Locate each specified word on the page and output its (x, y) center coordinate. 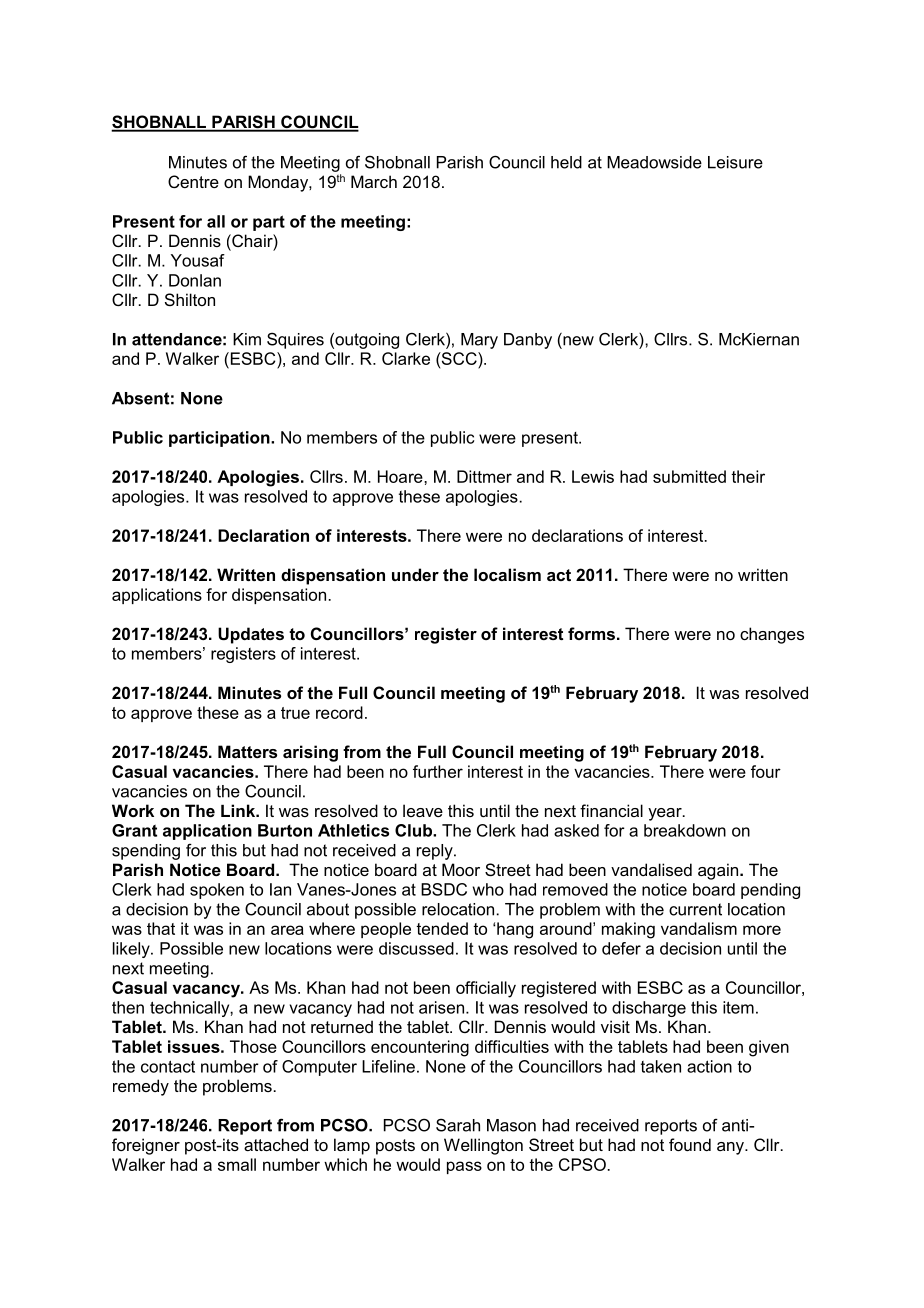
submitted (689, 476)
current (695, 909)
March (374, 181)
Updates (251, 635)
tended (442, 928)
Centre (193, 181)
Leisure (735, 162)
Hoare (401, 476)
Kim (247, 339)
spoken (217, 891)
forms (591, 633)
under (415, 574)
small (237, 1164)
